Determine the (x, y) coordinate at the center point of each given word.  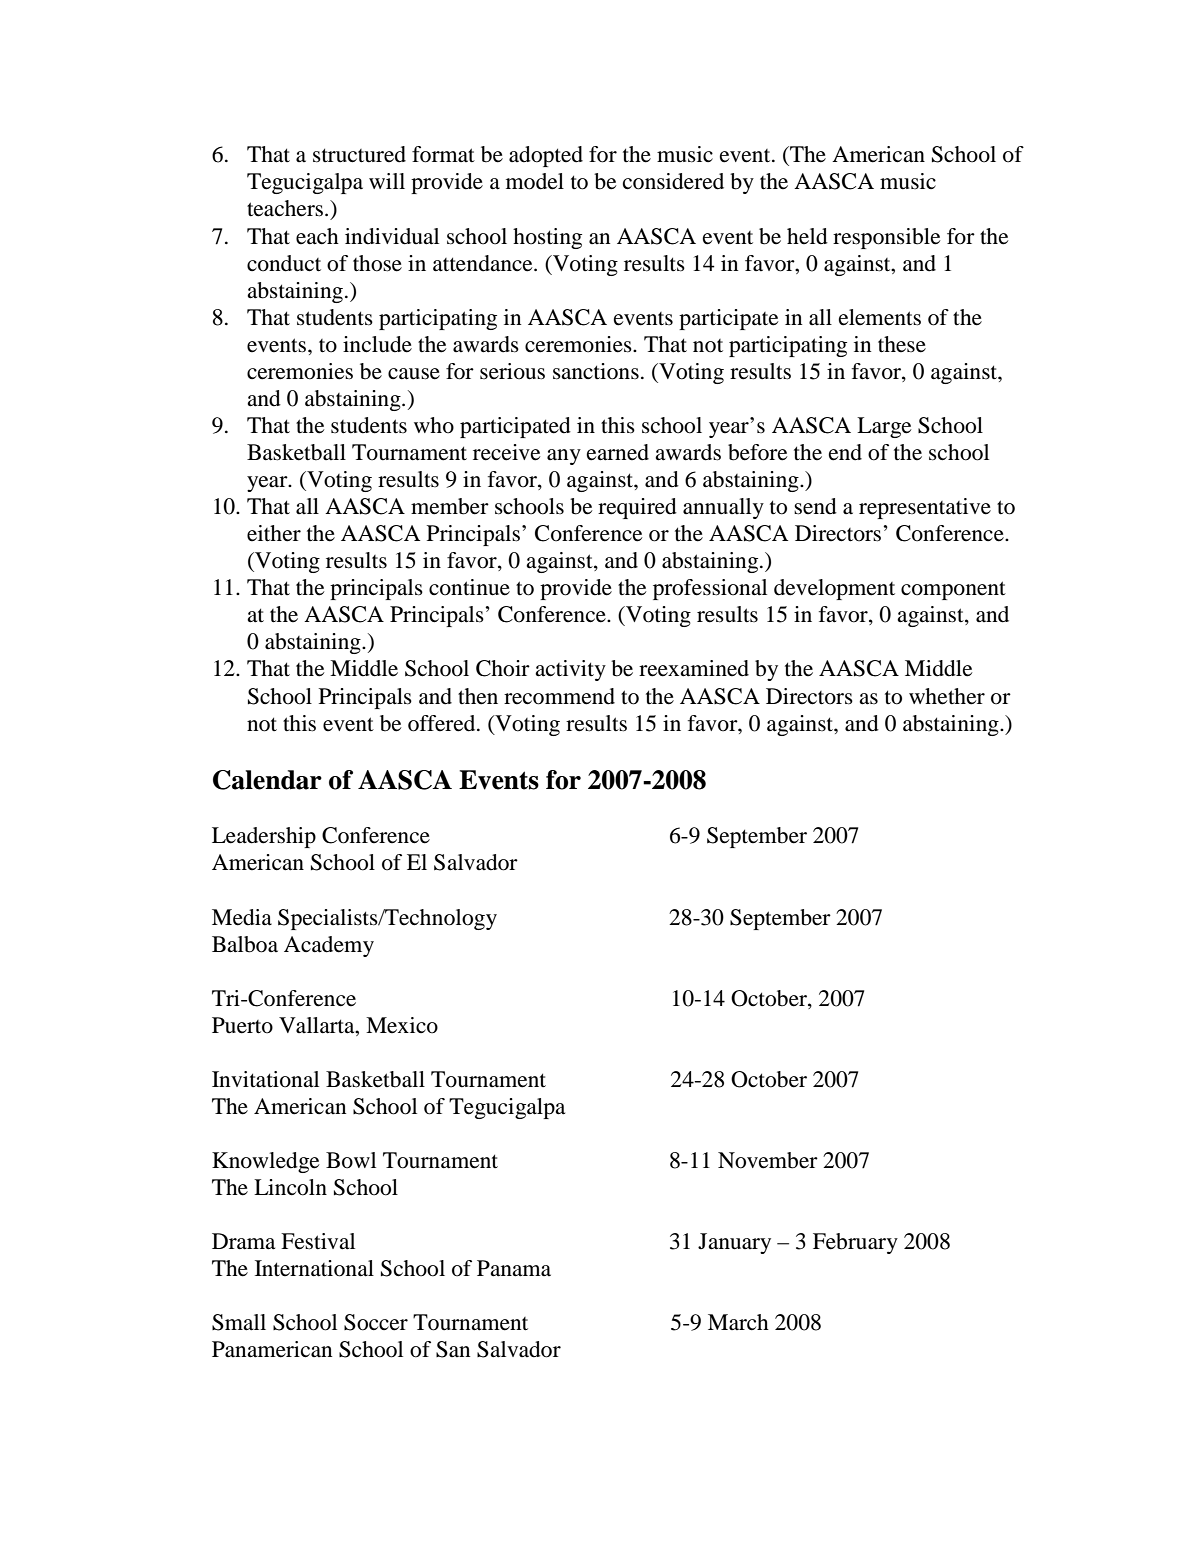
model (535, 181)
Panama (514, 1268)
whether (947, 696)
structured (359, 154)
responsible (886, 238)
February (855, 1243)
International (314, 1268)
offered (443, 723)
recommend (559, 696)
